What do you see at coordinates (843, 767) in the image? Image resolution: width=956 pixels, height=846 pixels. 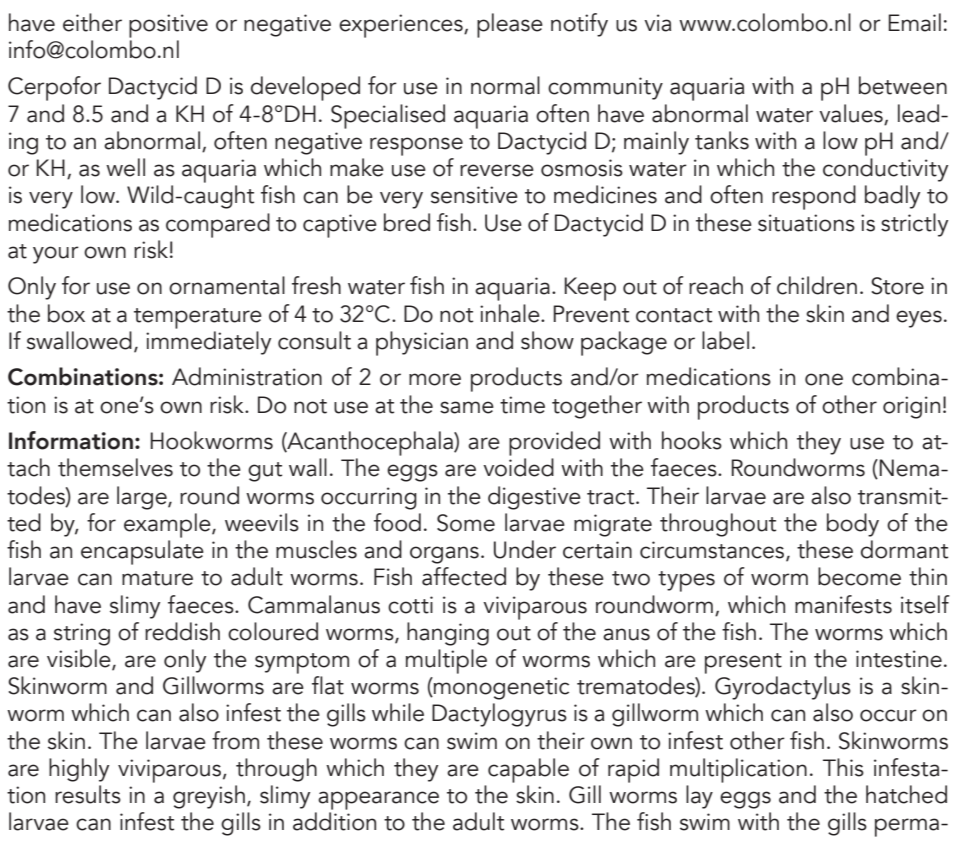 I see `This` at bounding box center [843, 767].
